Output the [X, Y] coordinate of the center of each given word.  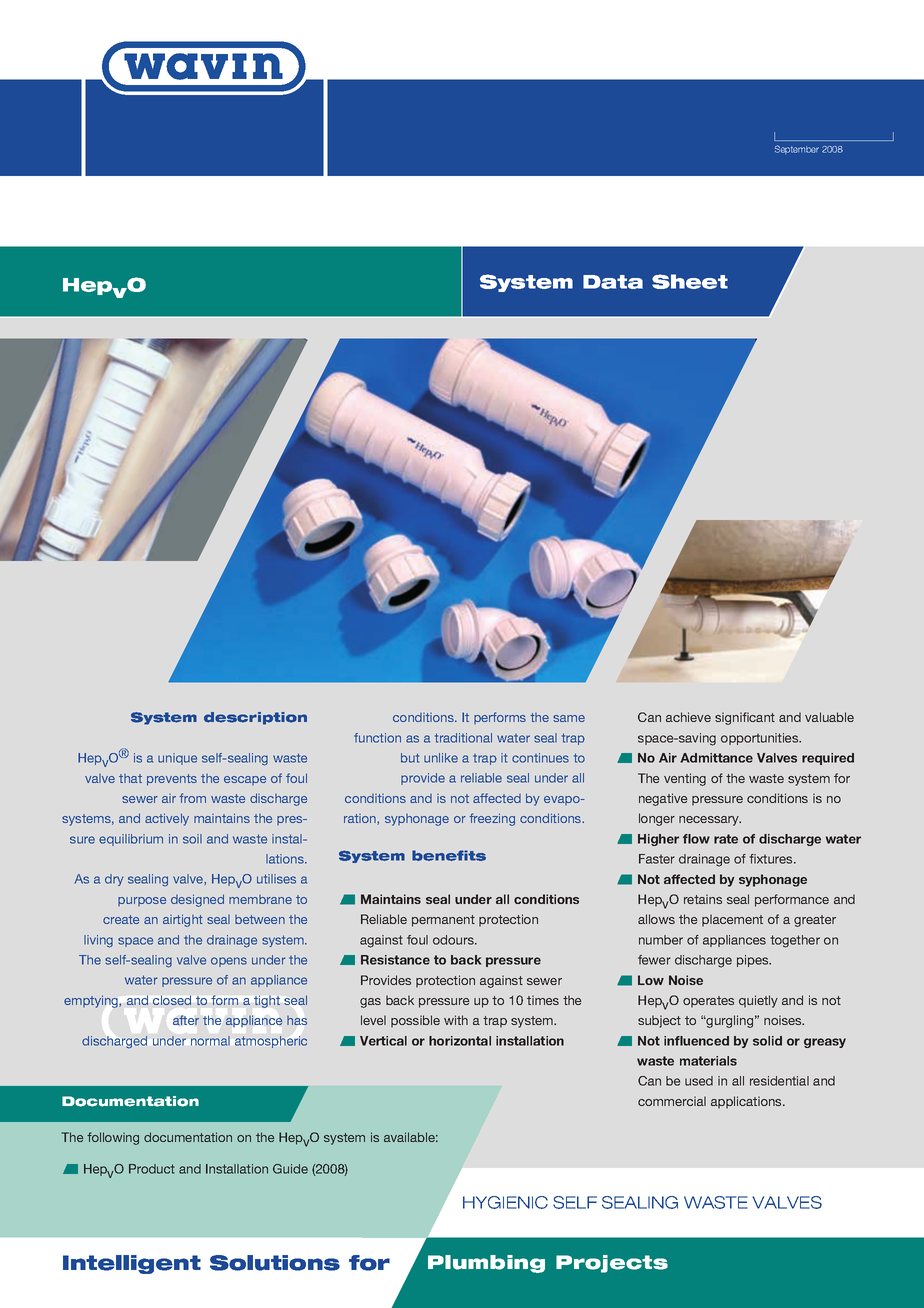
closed [172, 1000]
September [797, 149]
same [569, 718]
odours [454, 940]
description [255, 718]
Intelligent [132, 1264]
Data [613, 282]
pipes [754, 961]
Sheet [690, 281]
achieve [688, 717]
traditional [463, 738]
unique [177, 759]
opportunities [761, 739]
